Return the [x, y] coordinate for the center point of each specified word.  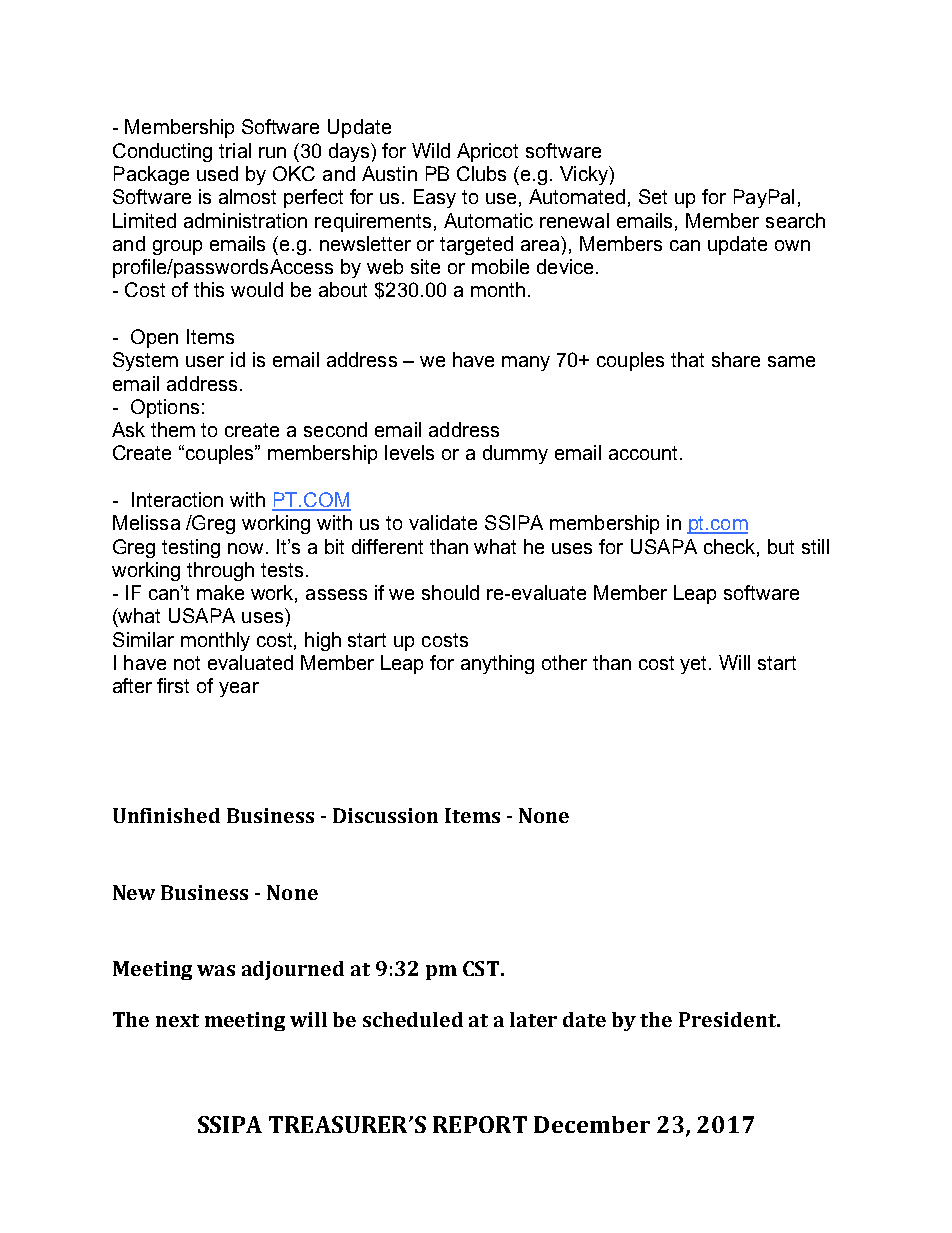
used [217, 173]
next [177, 1020]
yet [695, 665]
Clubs [481, 173]
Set [653, 196]
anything [497, 664]
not [187, 663]
